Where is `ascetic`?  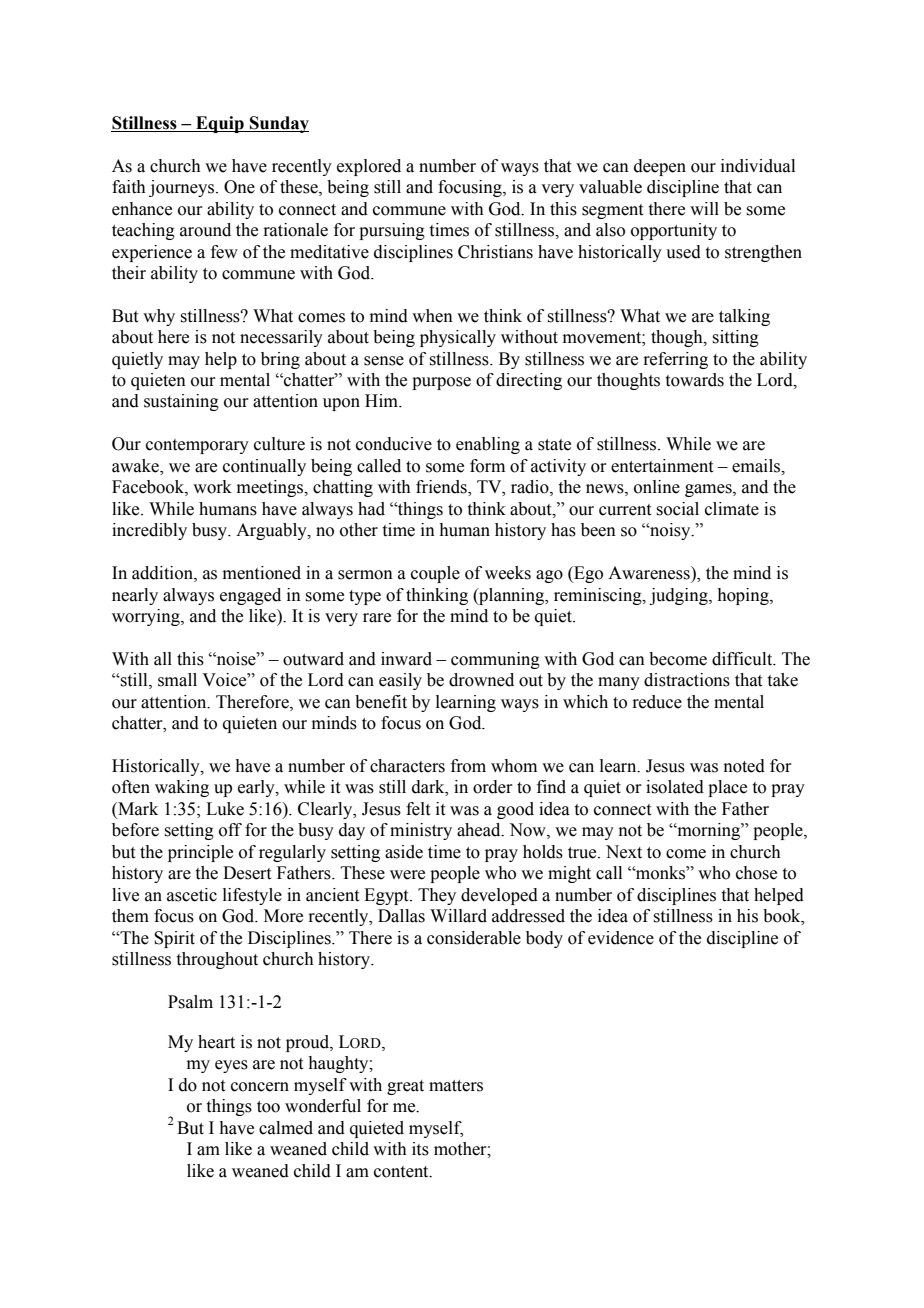
ascetic is located at coordinates (192, 895).
